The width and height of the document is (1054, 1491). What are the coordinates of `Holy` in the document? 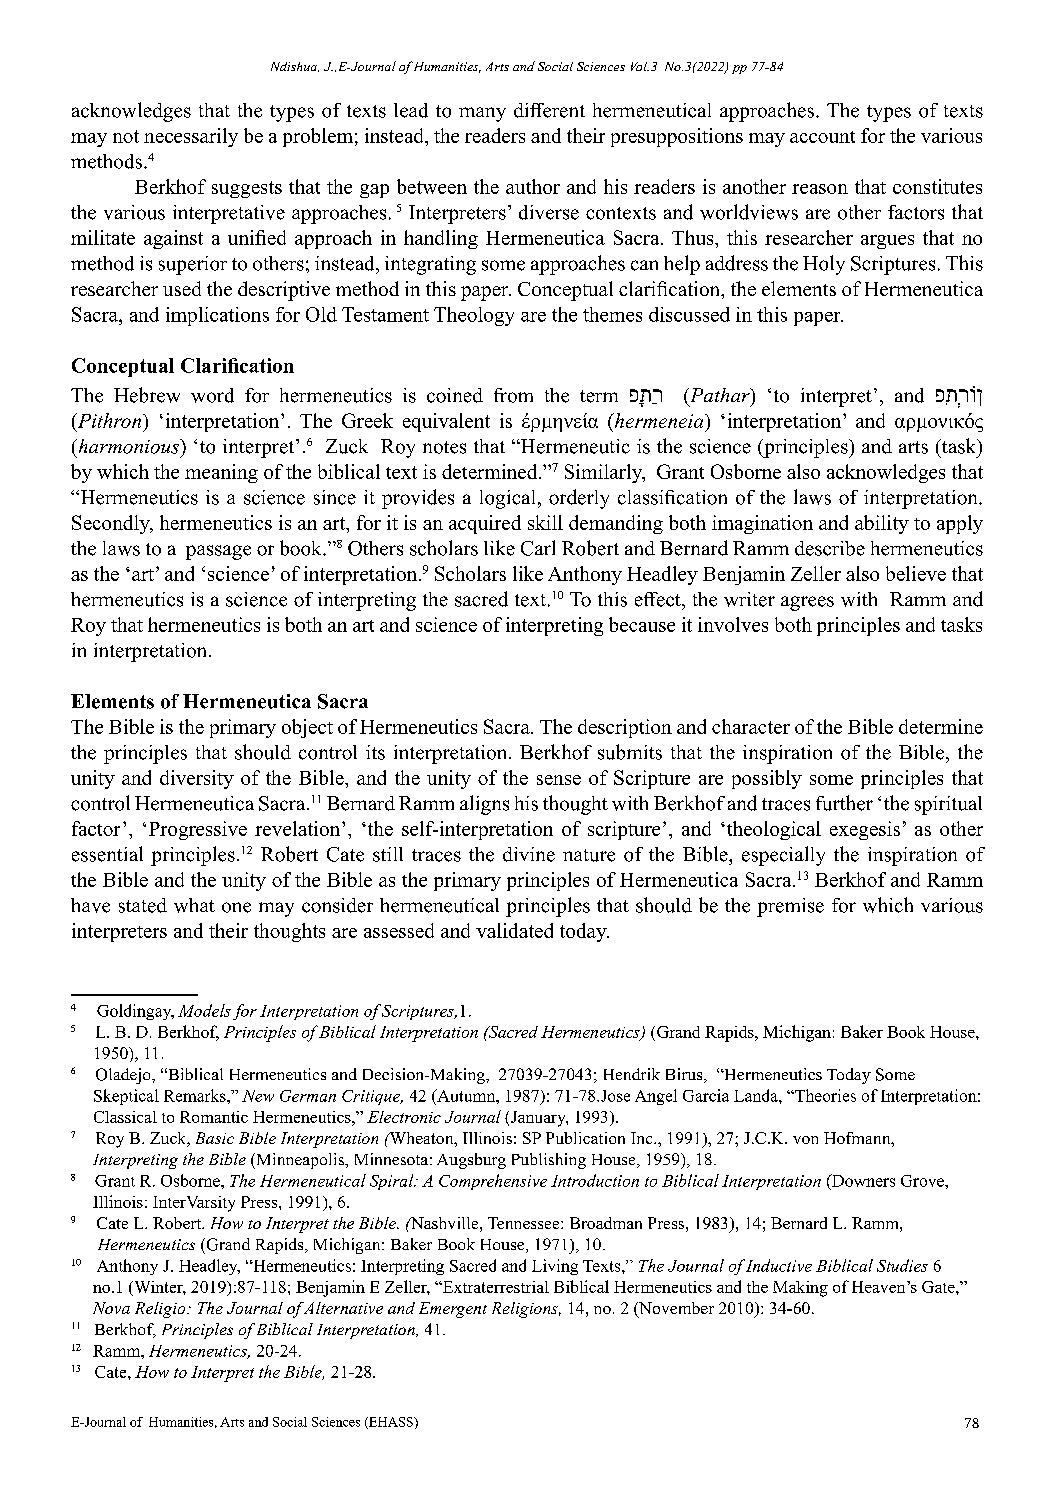 It's located at (824, 265).
